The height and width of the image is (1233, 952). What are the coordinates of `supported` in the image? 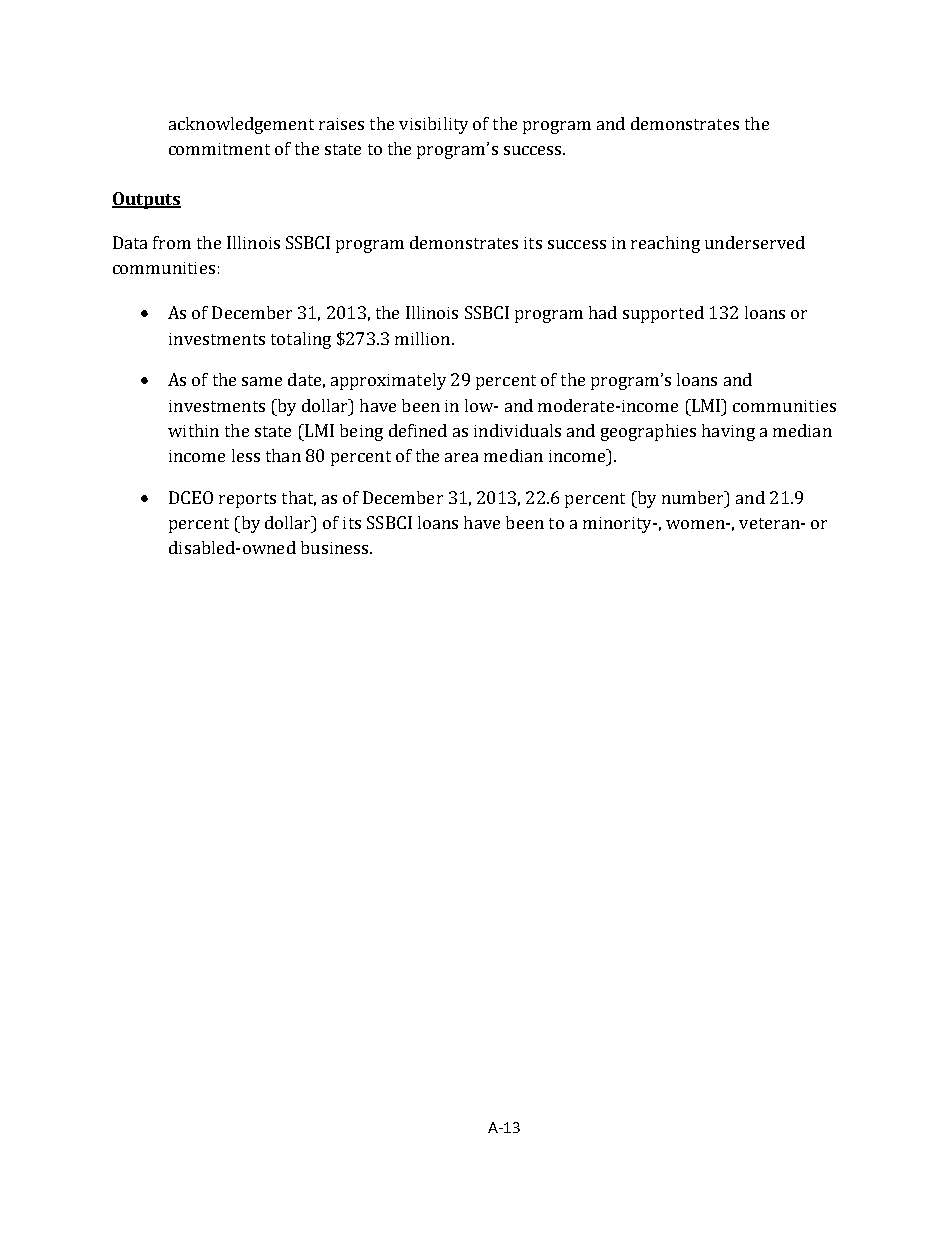 It's located at (663, 314).
